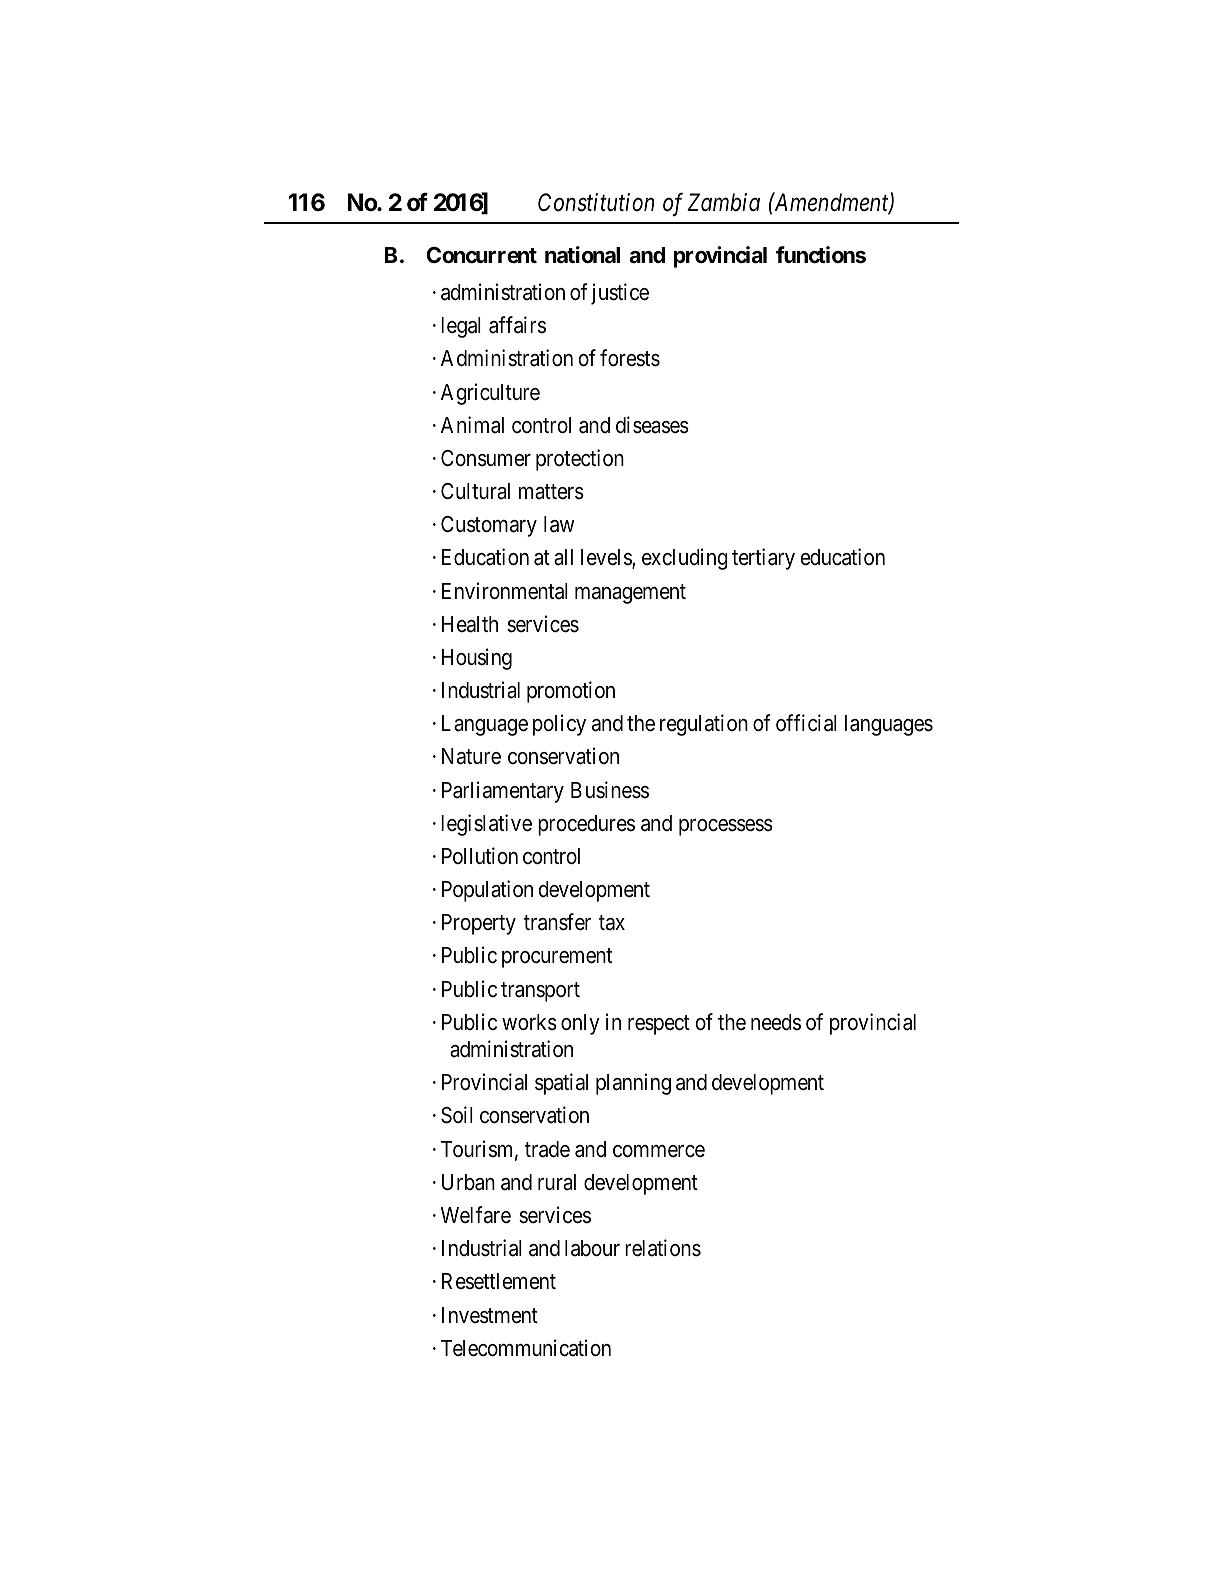 This document has width=1223, height=1583. Describe the element at coordinates (489, 526) in the document. I see `Customary` at that location.
